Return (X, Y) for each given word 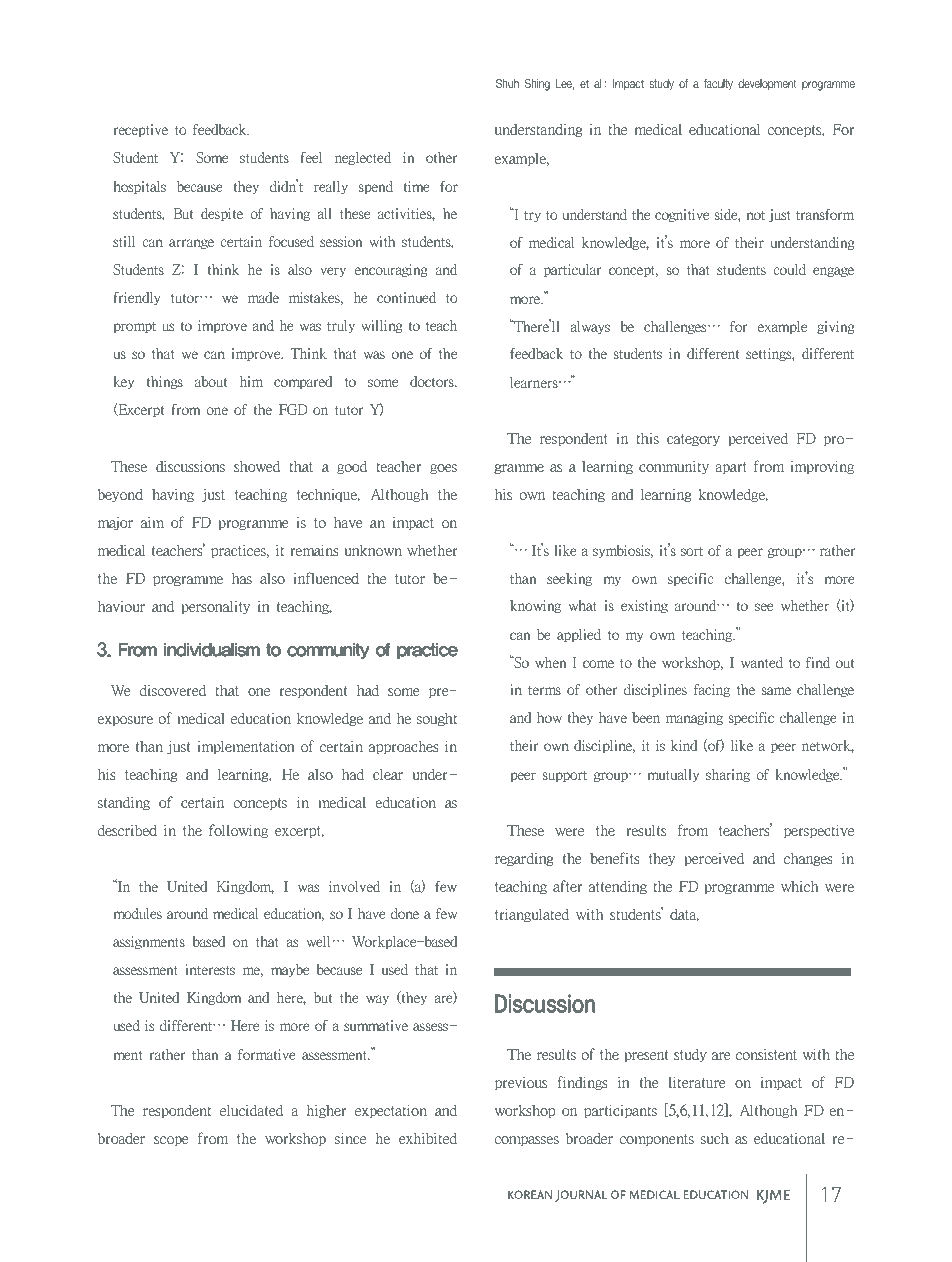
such (715, 1138)
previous (521, 1083)
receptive (141, 130)
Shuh (507, 83)
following (238, 831)
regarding (524, 859)
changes (808, 859)
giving (836, 327)
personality (215, 607)
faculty (718, 84)
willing (382, 326)
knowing (535, 606)
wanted (762, 662)
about (211, 381)
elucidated (251, 1110)
